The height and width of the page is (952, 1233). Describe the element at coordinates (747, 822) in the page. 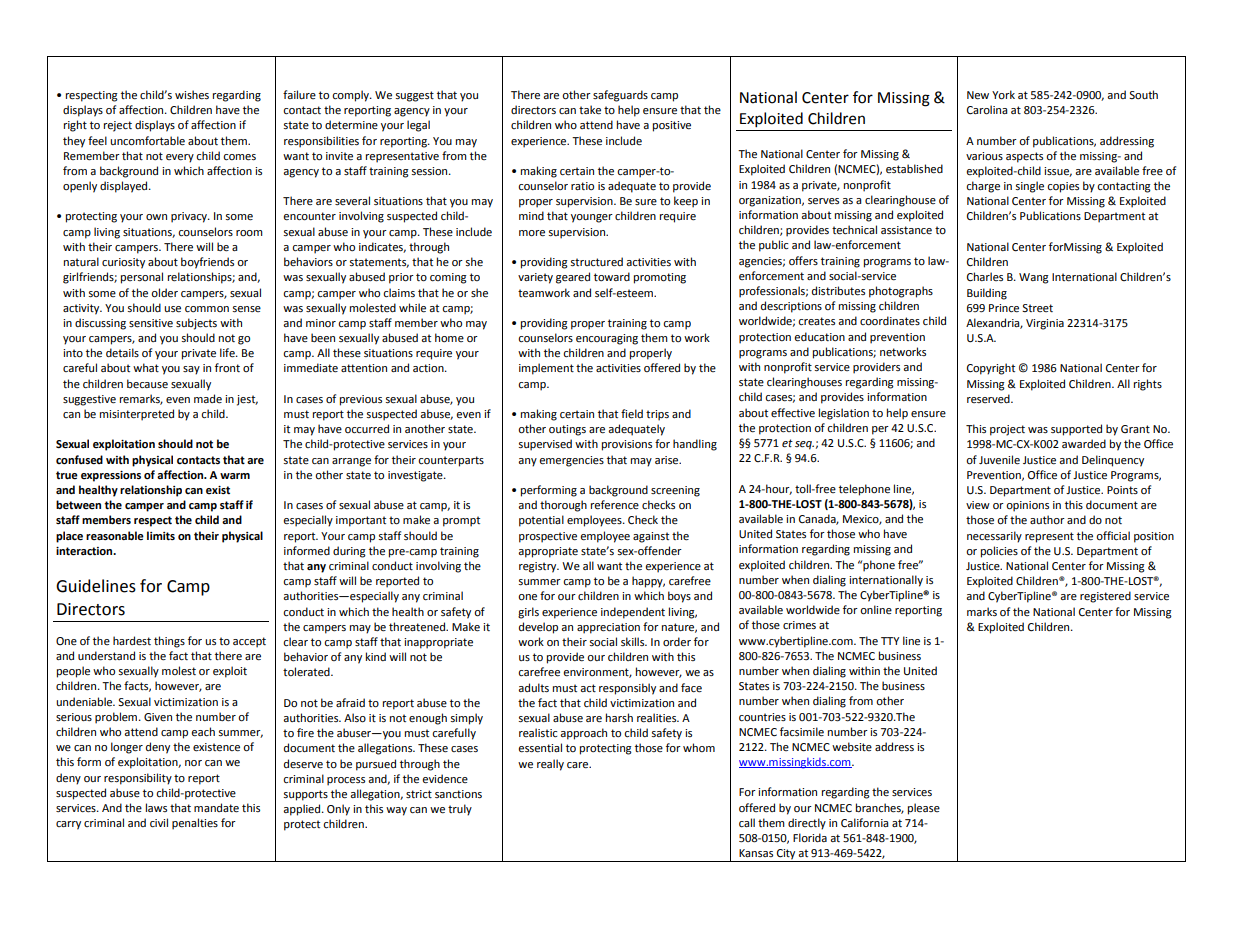

I see `call` at that location.
